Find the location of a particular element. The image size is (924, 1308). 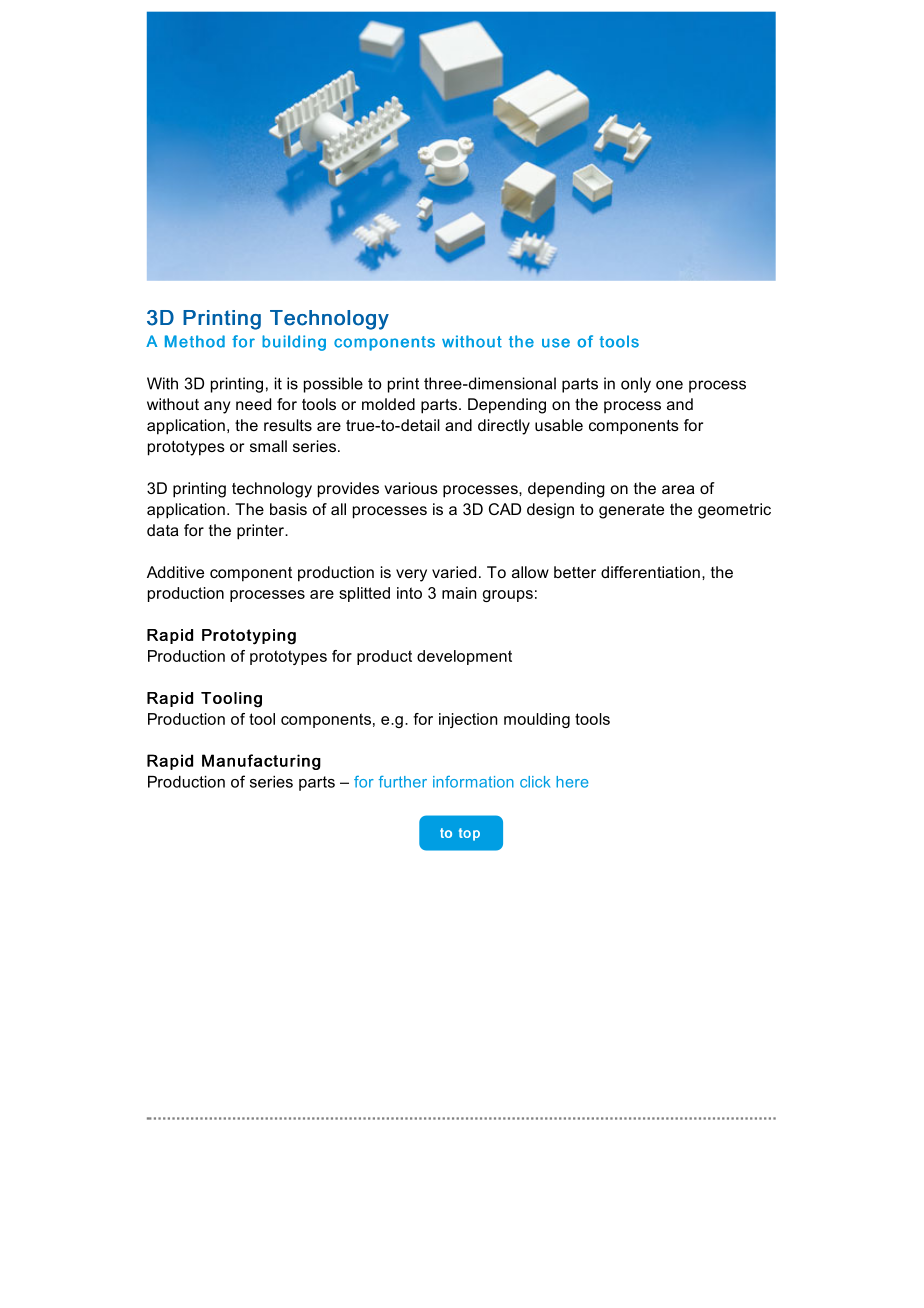

use is located at coordinates (556, 343).
